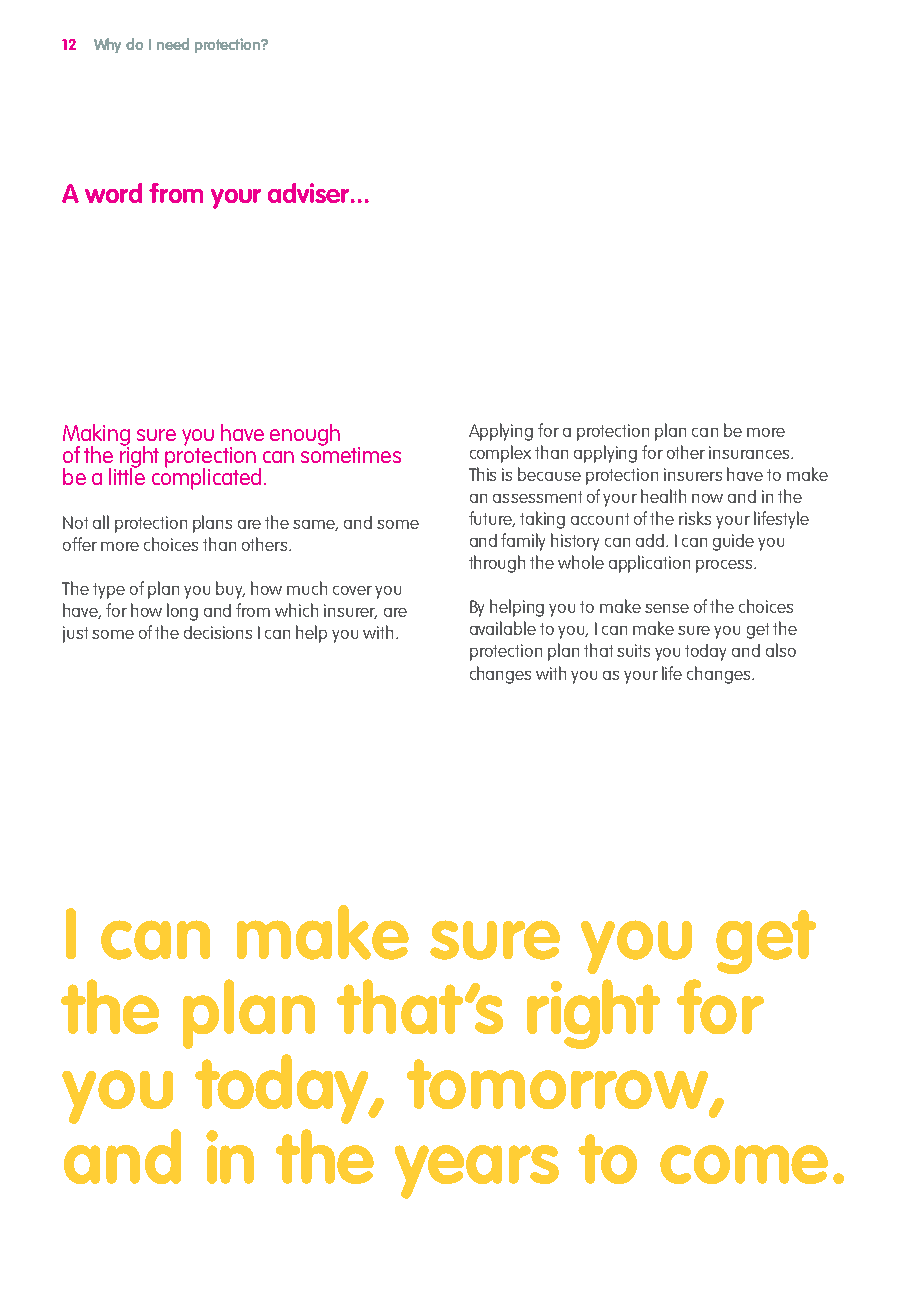  Describe the element at coordinates (633, 650) in the screenshot. I see `suits` at that location.
